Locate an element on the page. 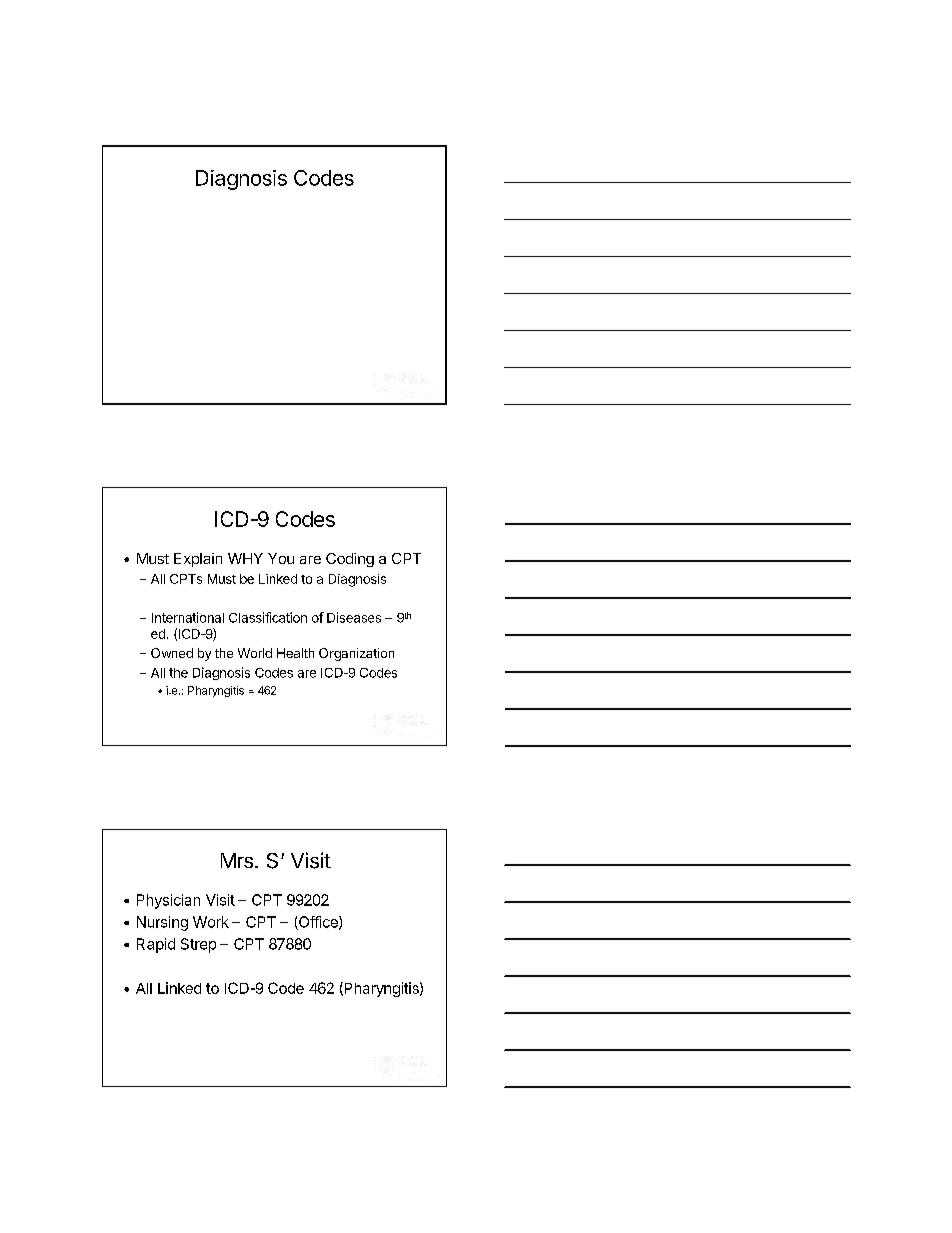  Mrs is located at coordinates (238, 860).
